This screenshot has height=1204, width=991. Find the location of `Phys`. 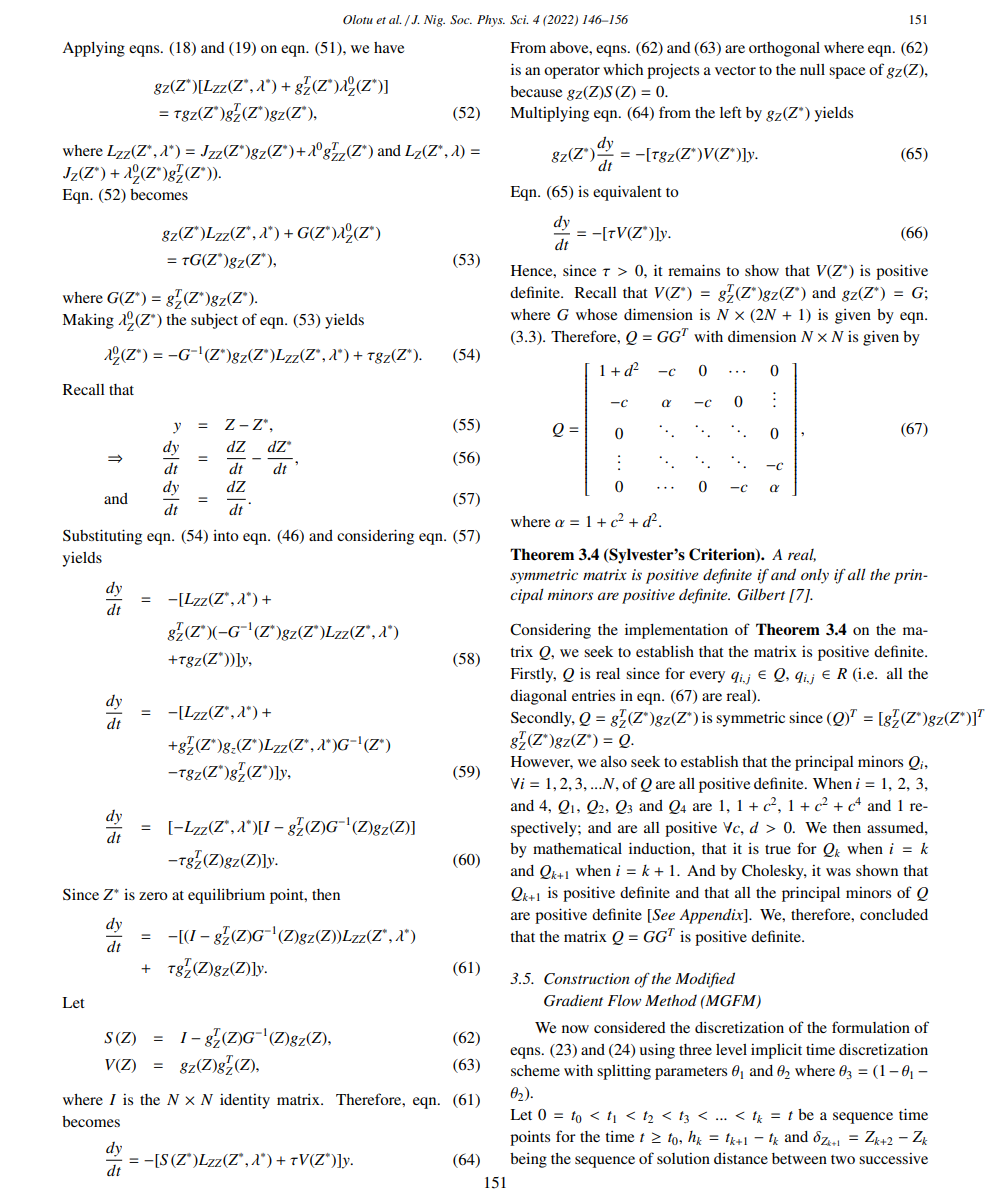

Phys is located at coordinates (491, 21).
